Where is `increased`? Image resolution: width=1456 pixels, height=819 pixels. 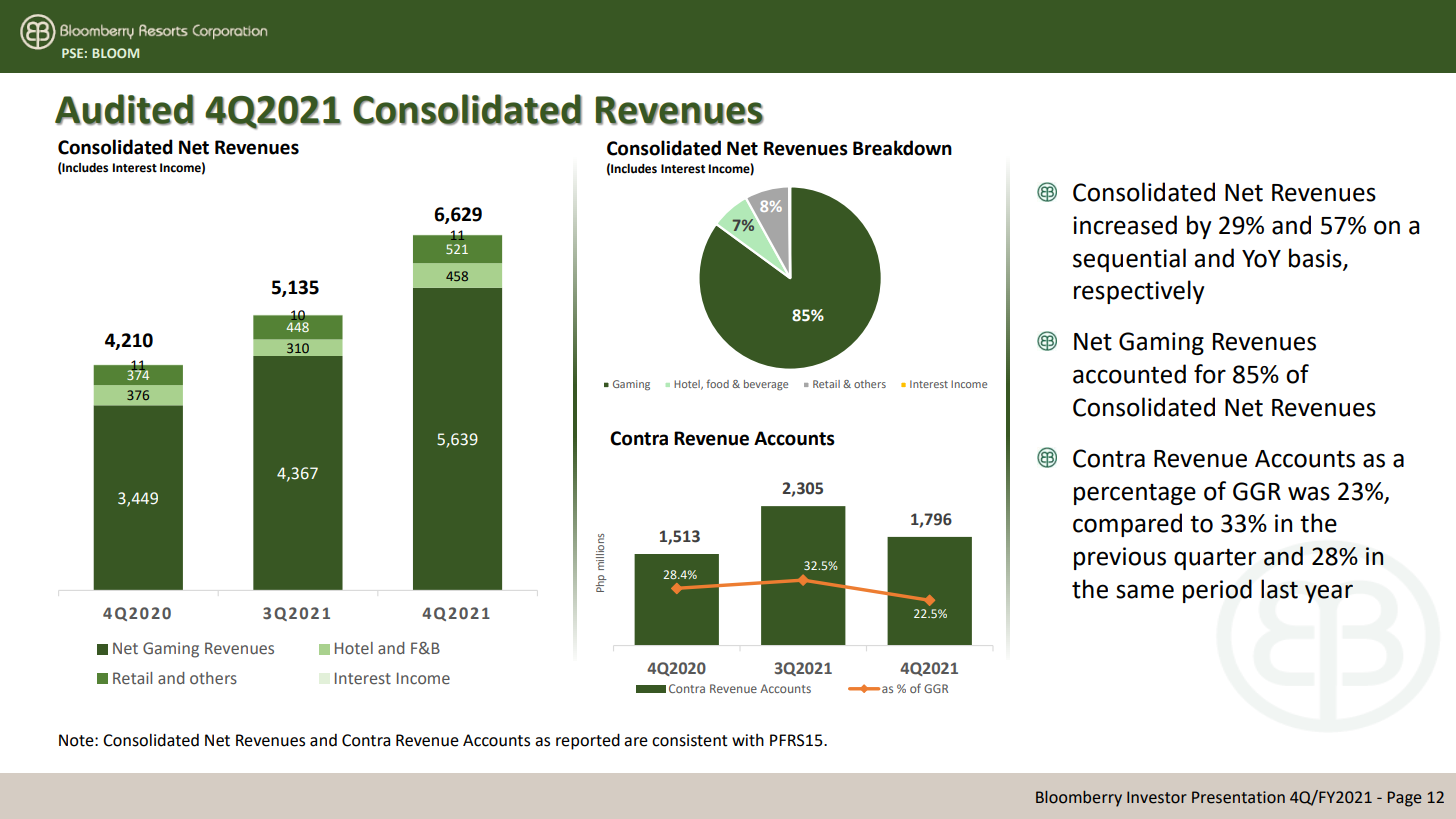
increased is located at coordinates (1125, 225).
